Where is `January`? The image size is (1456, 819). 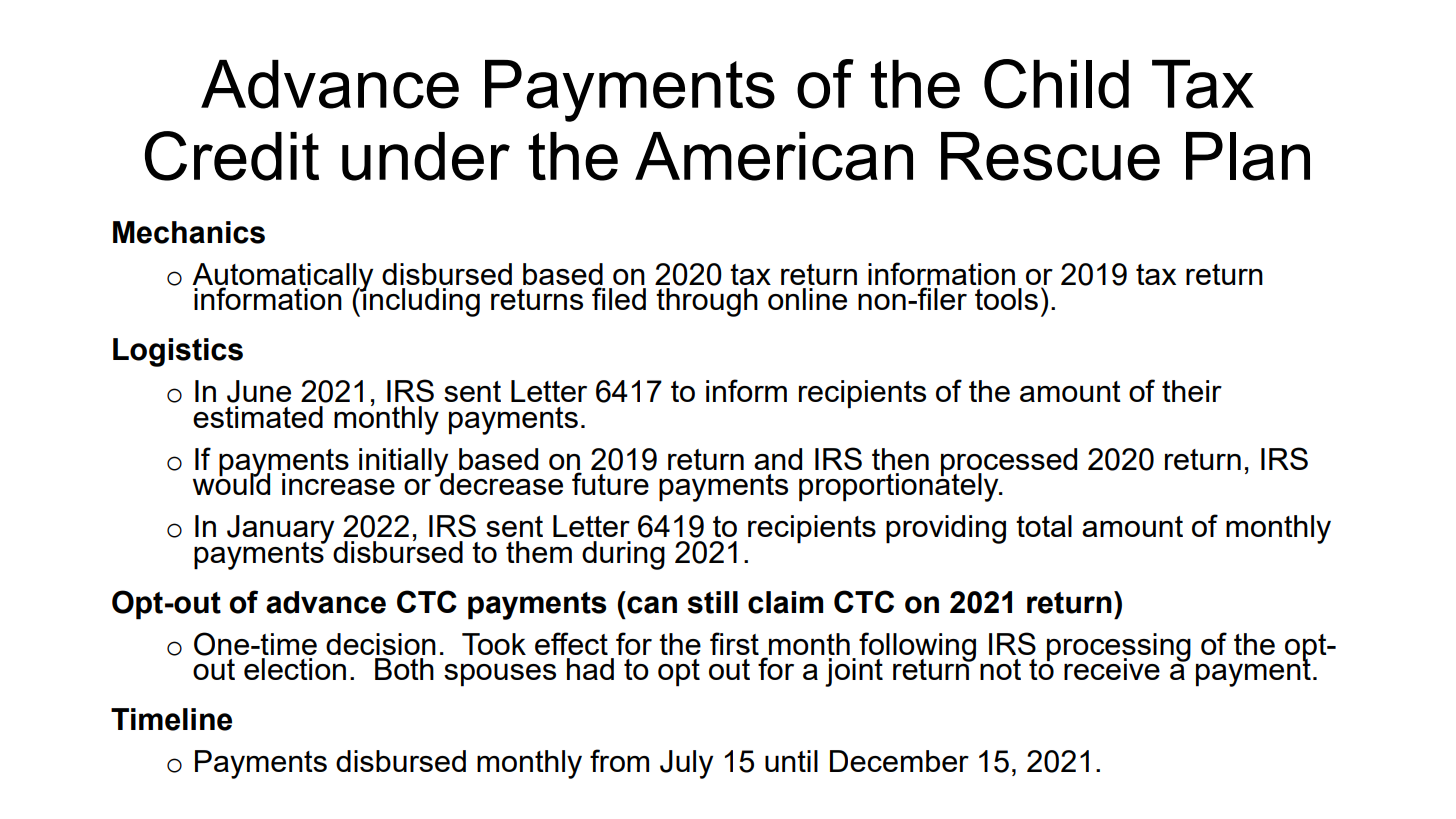
January is located at coordinates (280, 530).
